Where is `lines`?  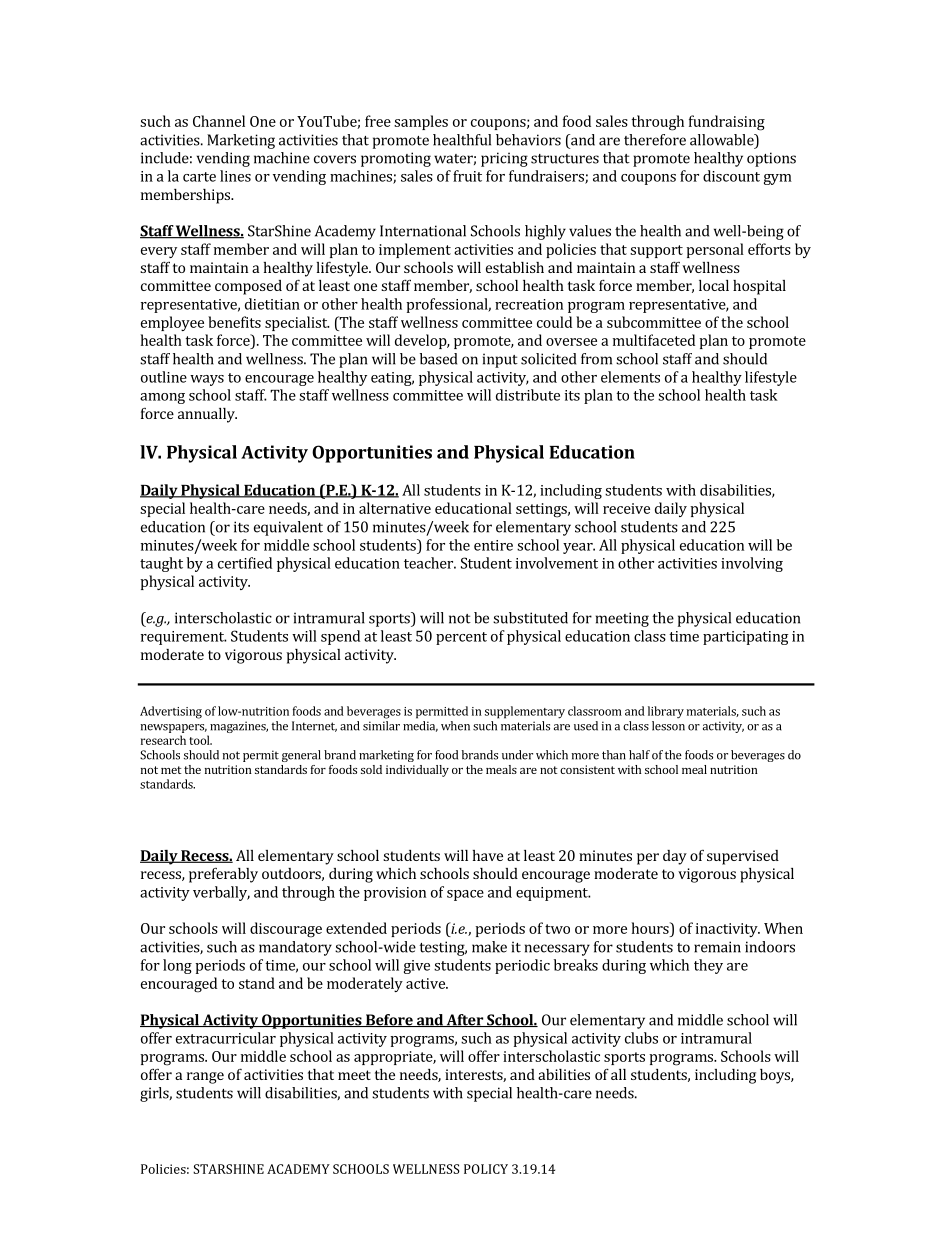
lines is located at coordinates (235, 176).
